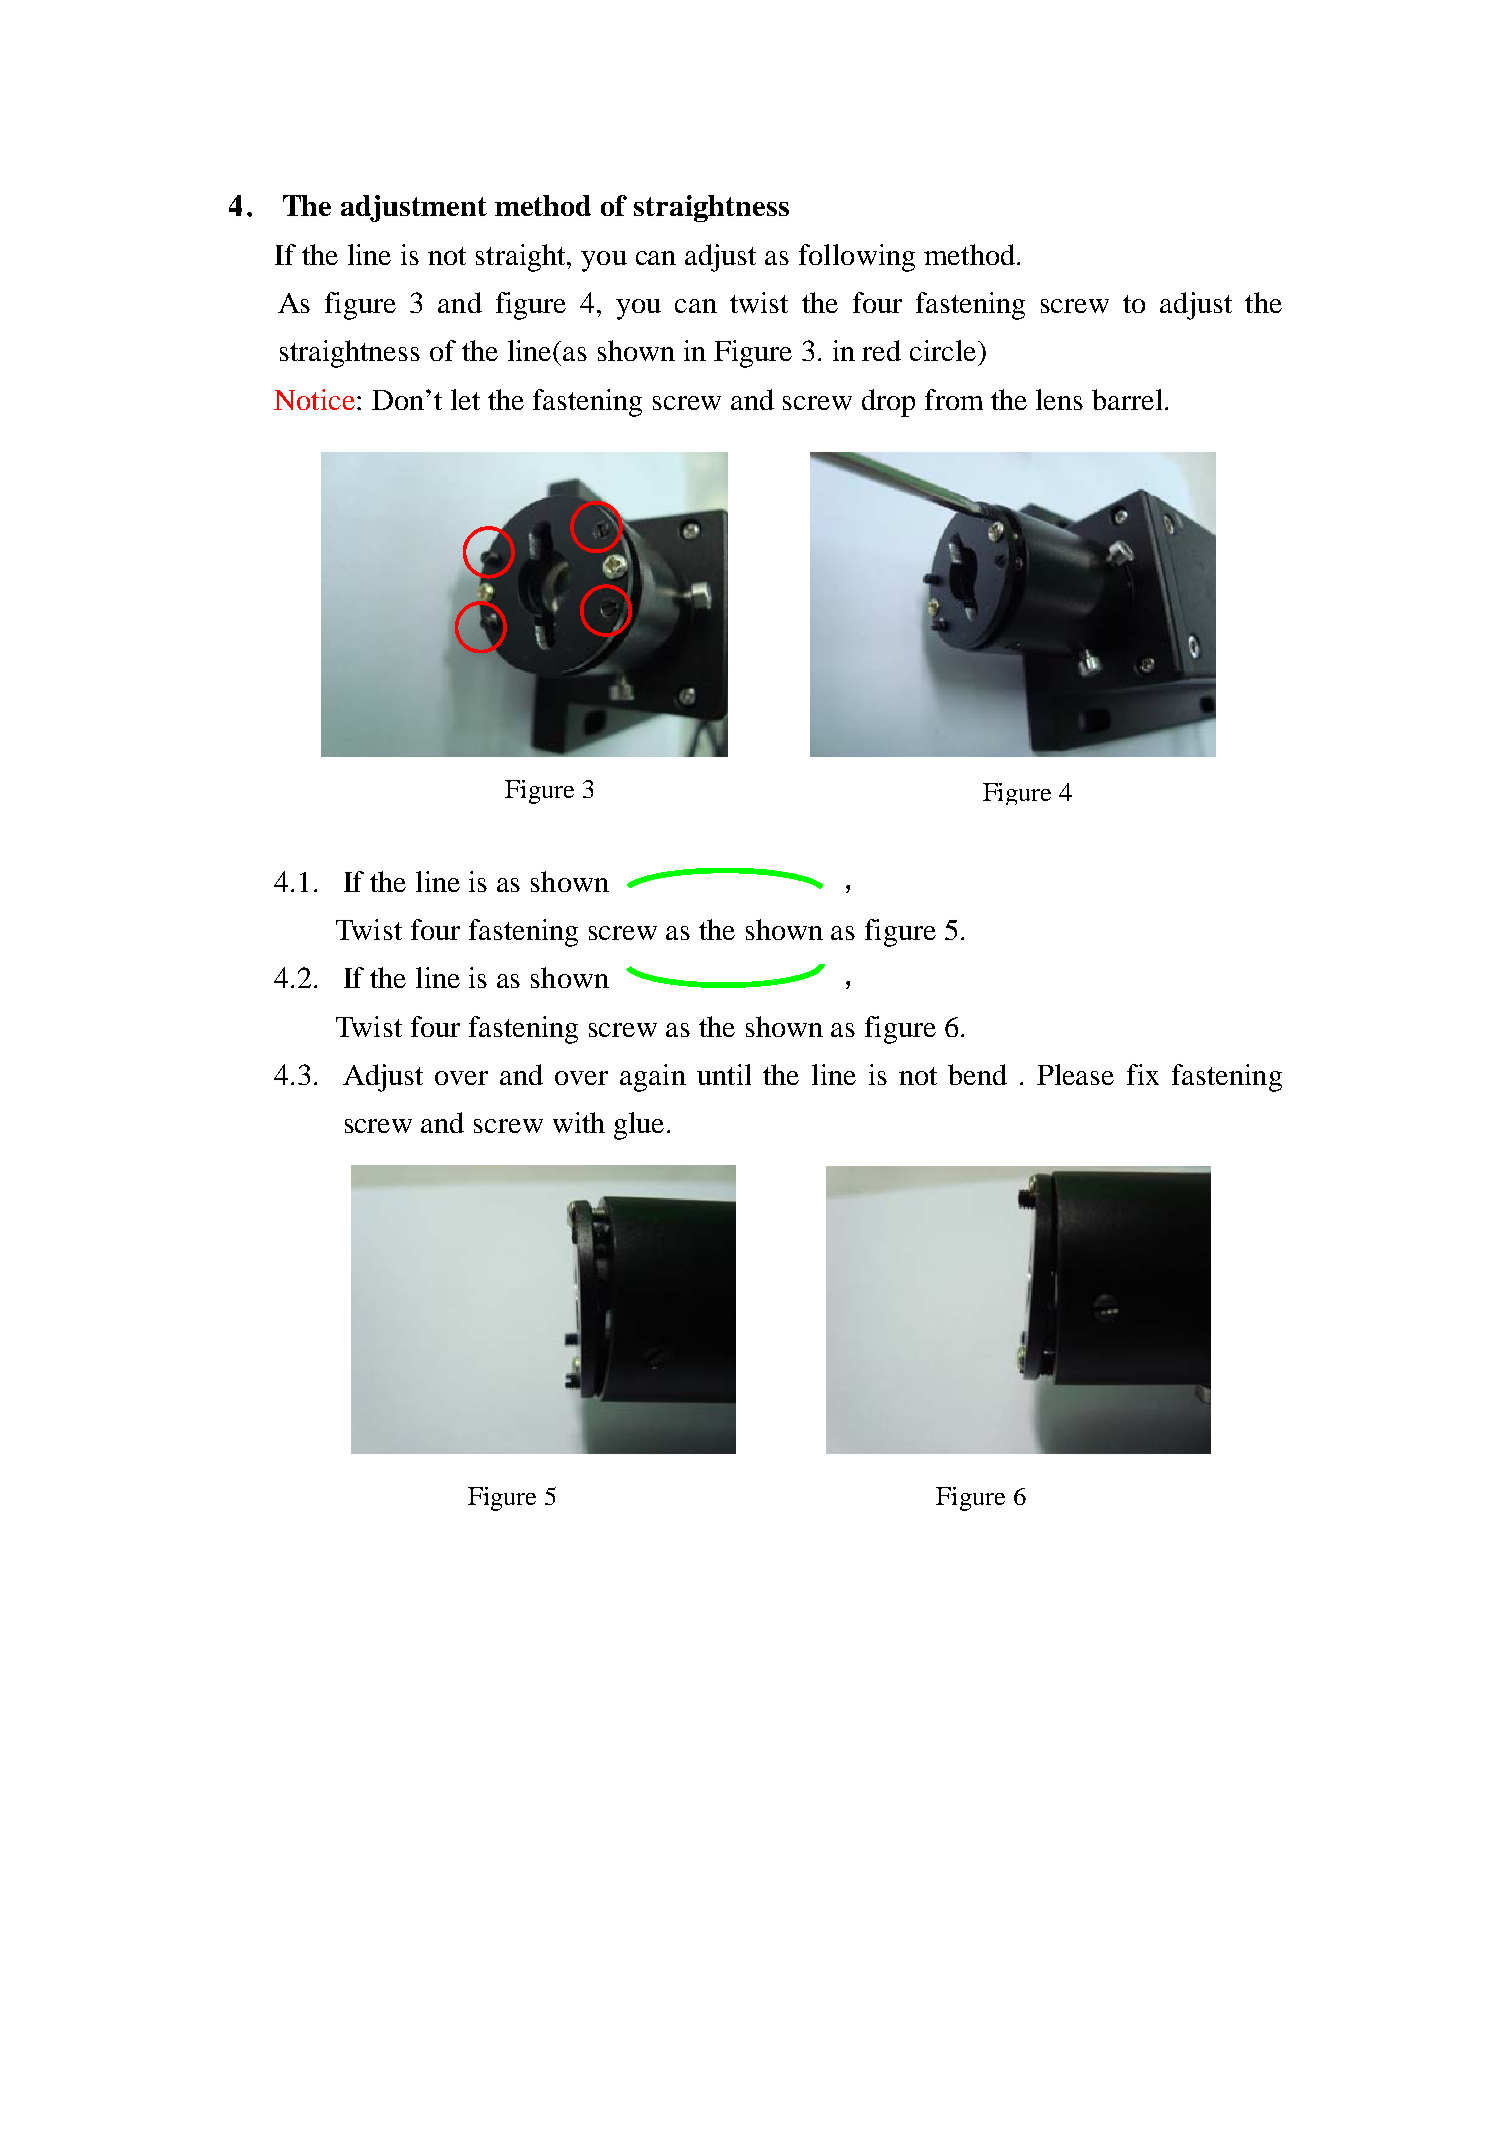 The height and width of the screenshot is (2138, 1511). What do you see at coordinates (1075, 1074) in the screenshot?
I see `Please` at bounding box center [1075, 1074].
